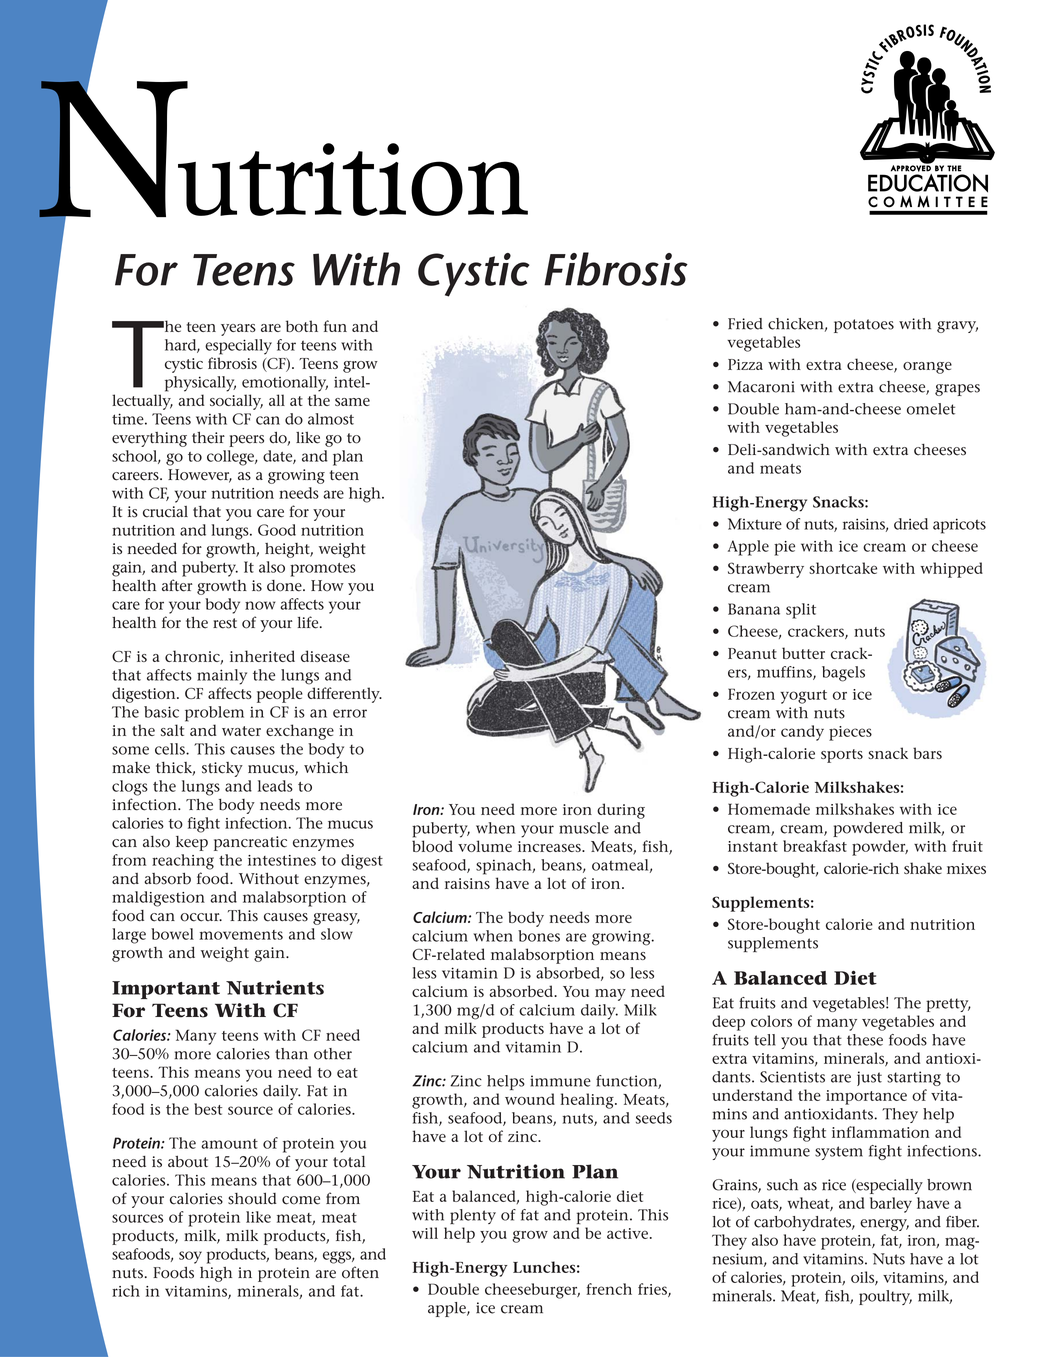  What do you see at coordinates (241, 731) in the document?
I see `water` at bounding box center [241, 731].
